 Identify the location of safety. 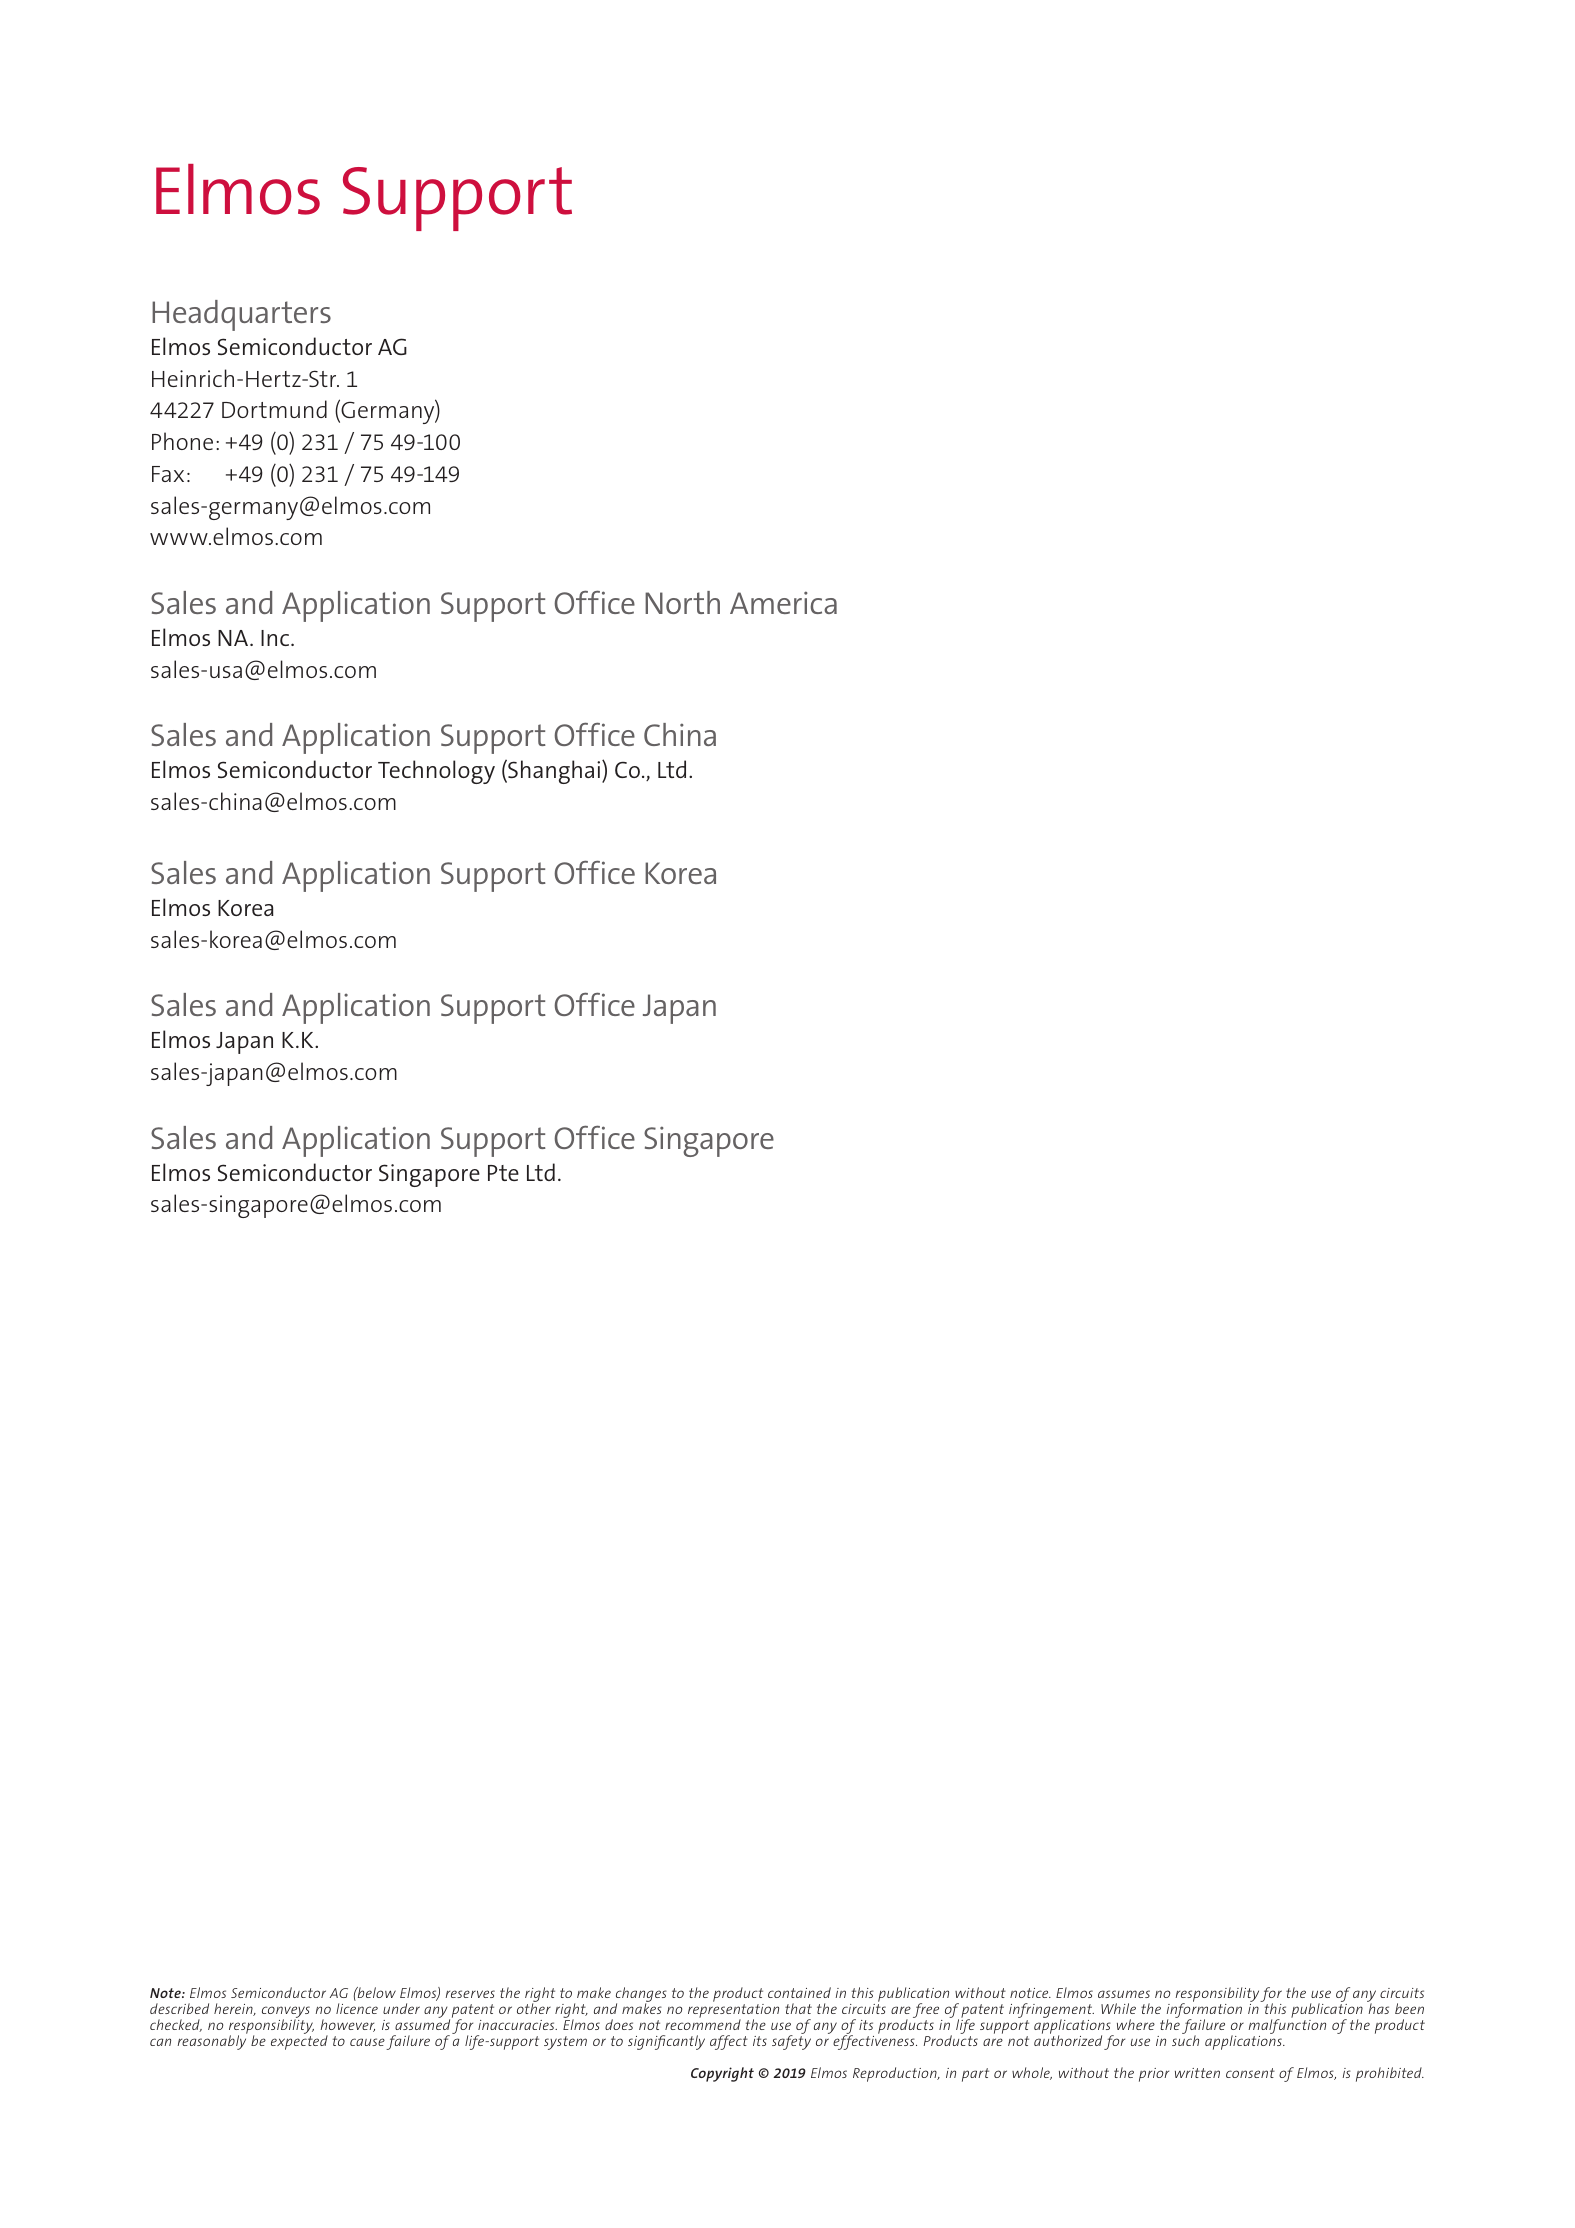
(791, 2041).
